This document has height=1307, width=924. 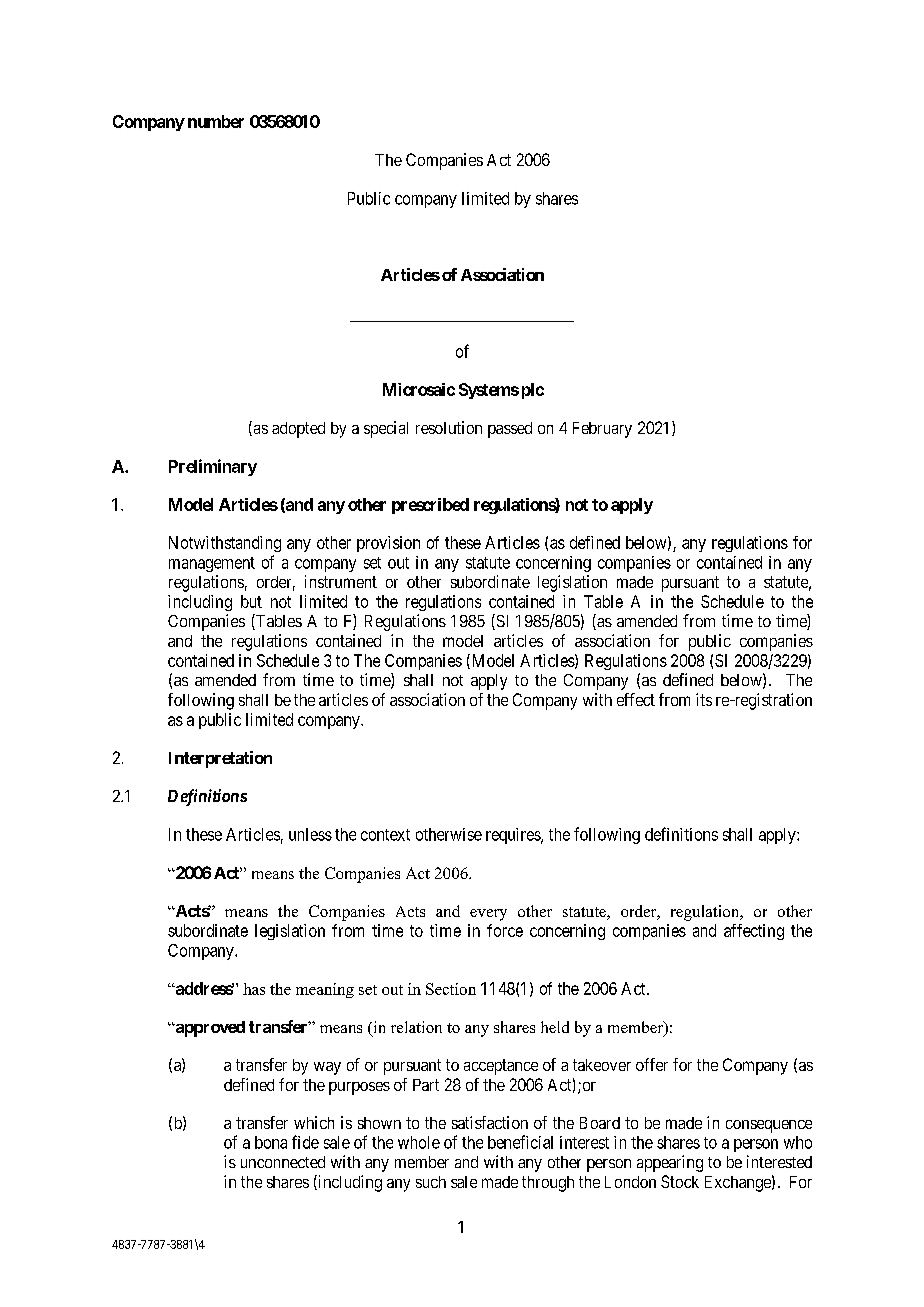 What do you see at coordinates (298, 430) in the document?
I see `adopted` at bounding box center [298, 430].
